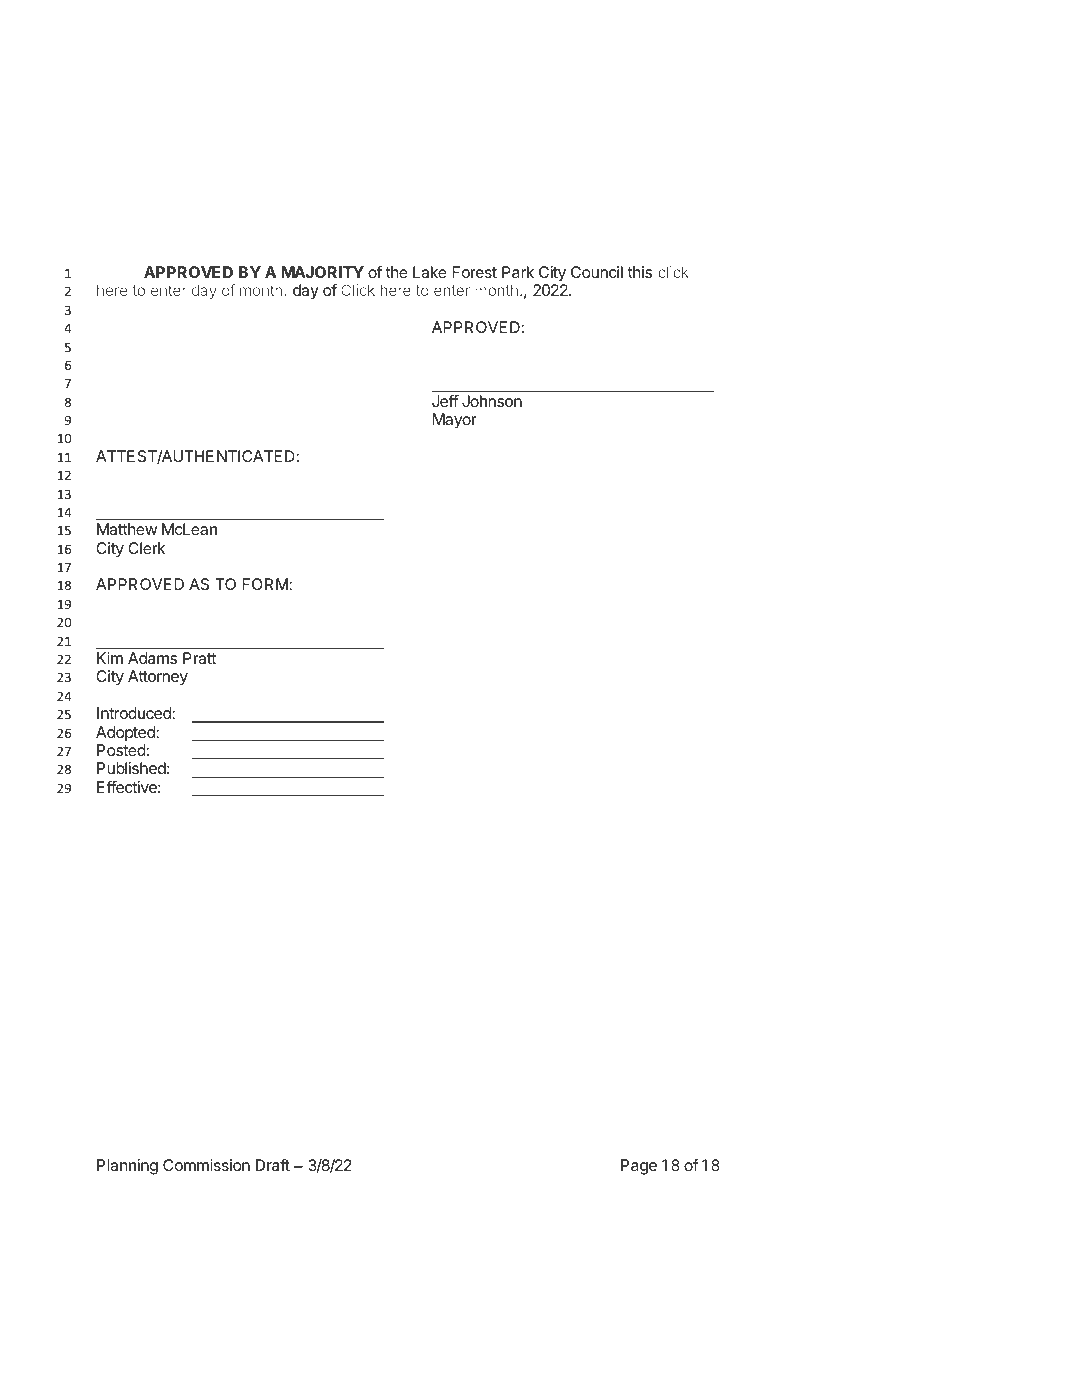  I want to click on Page, so click(639, 1167).
